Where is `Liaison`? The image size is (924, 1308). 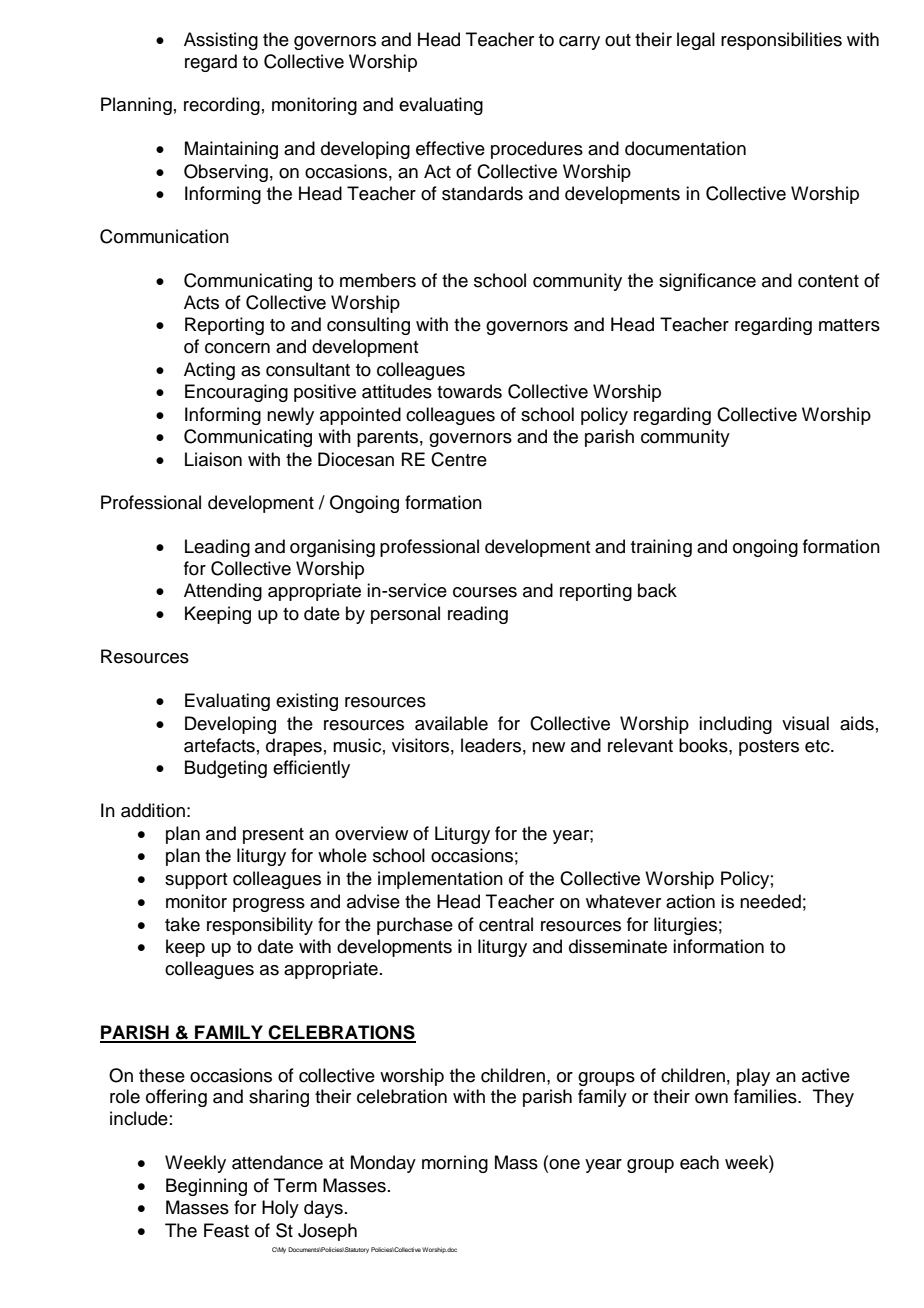 Liaison is located at coordinates (213, 459).
